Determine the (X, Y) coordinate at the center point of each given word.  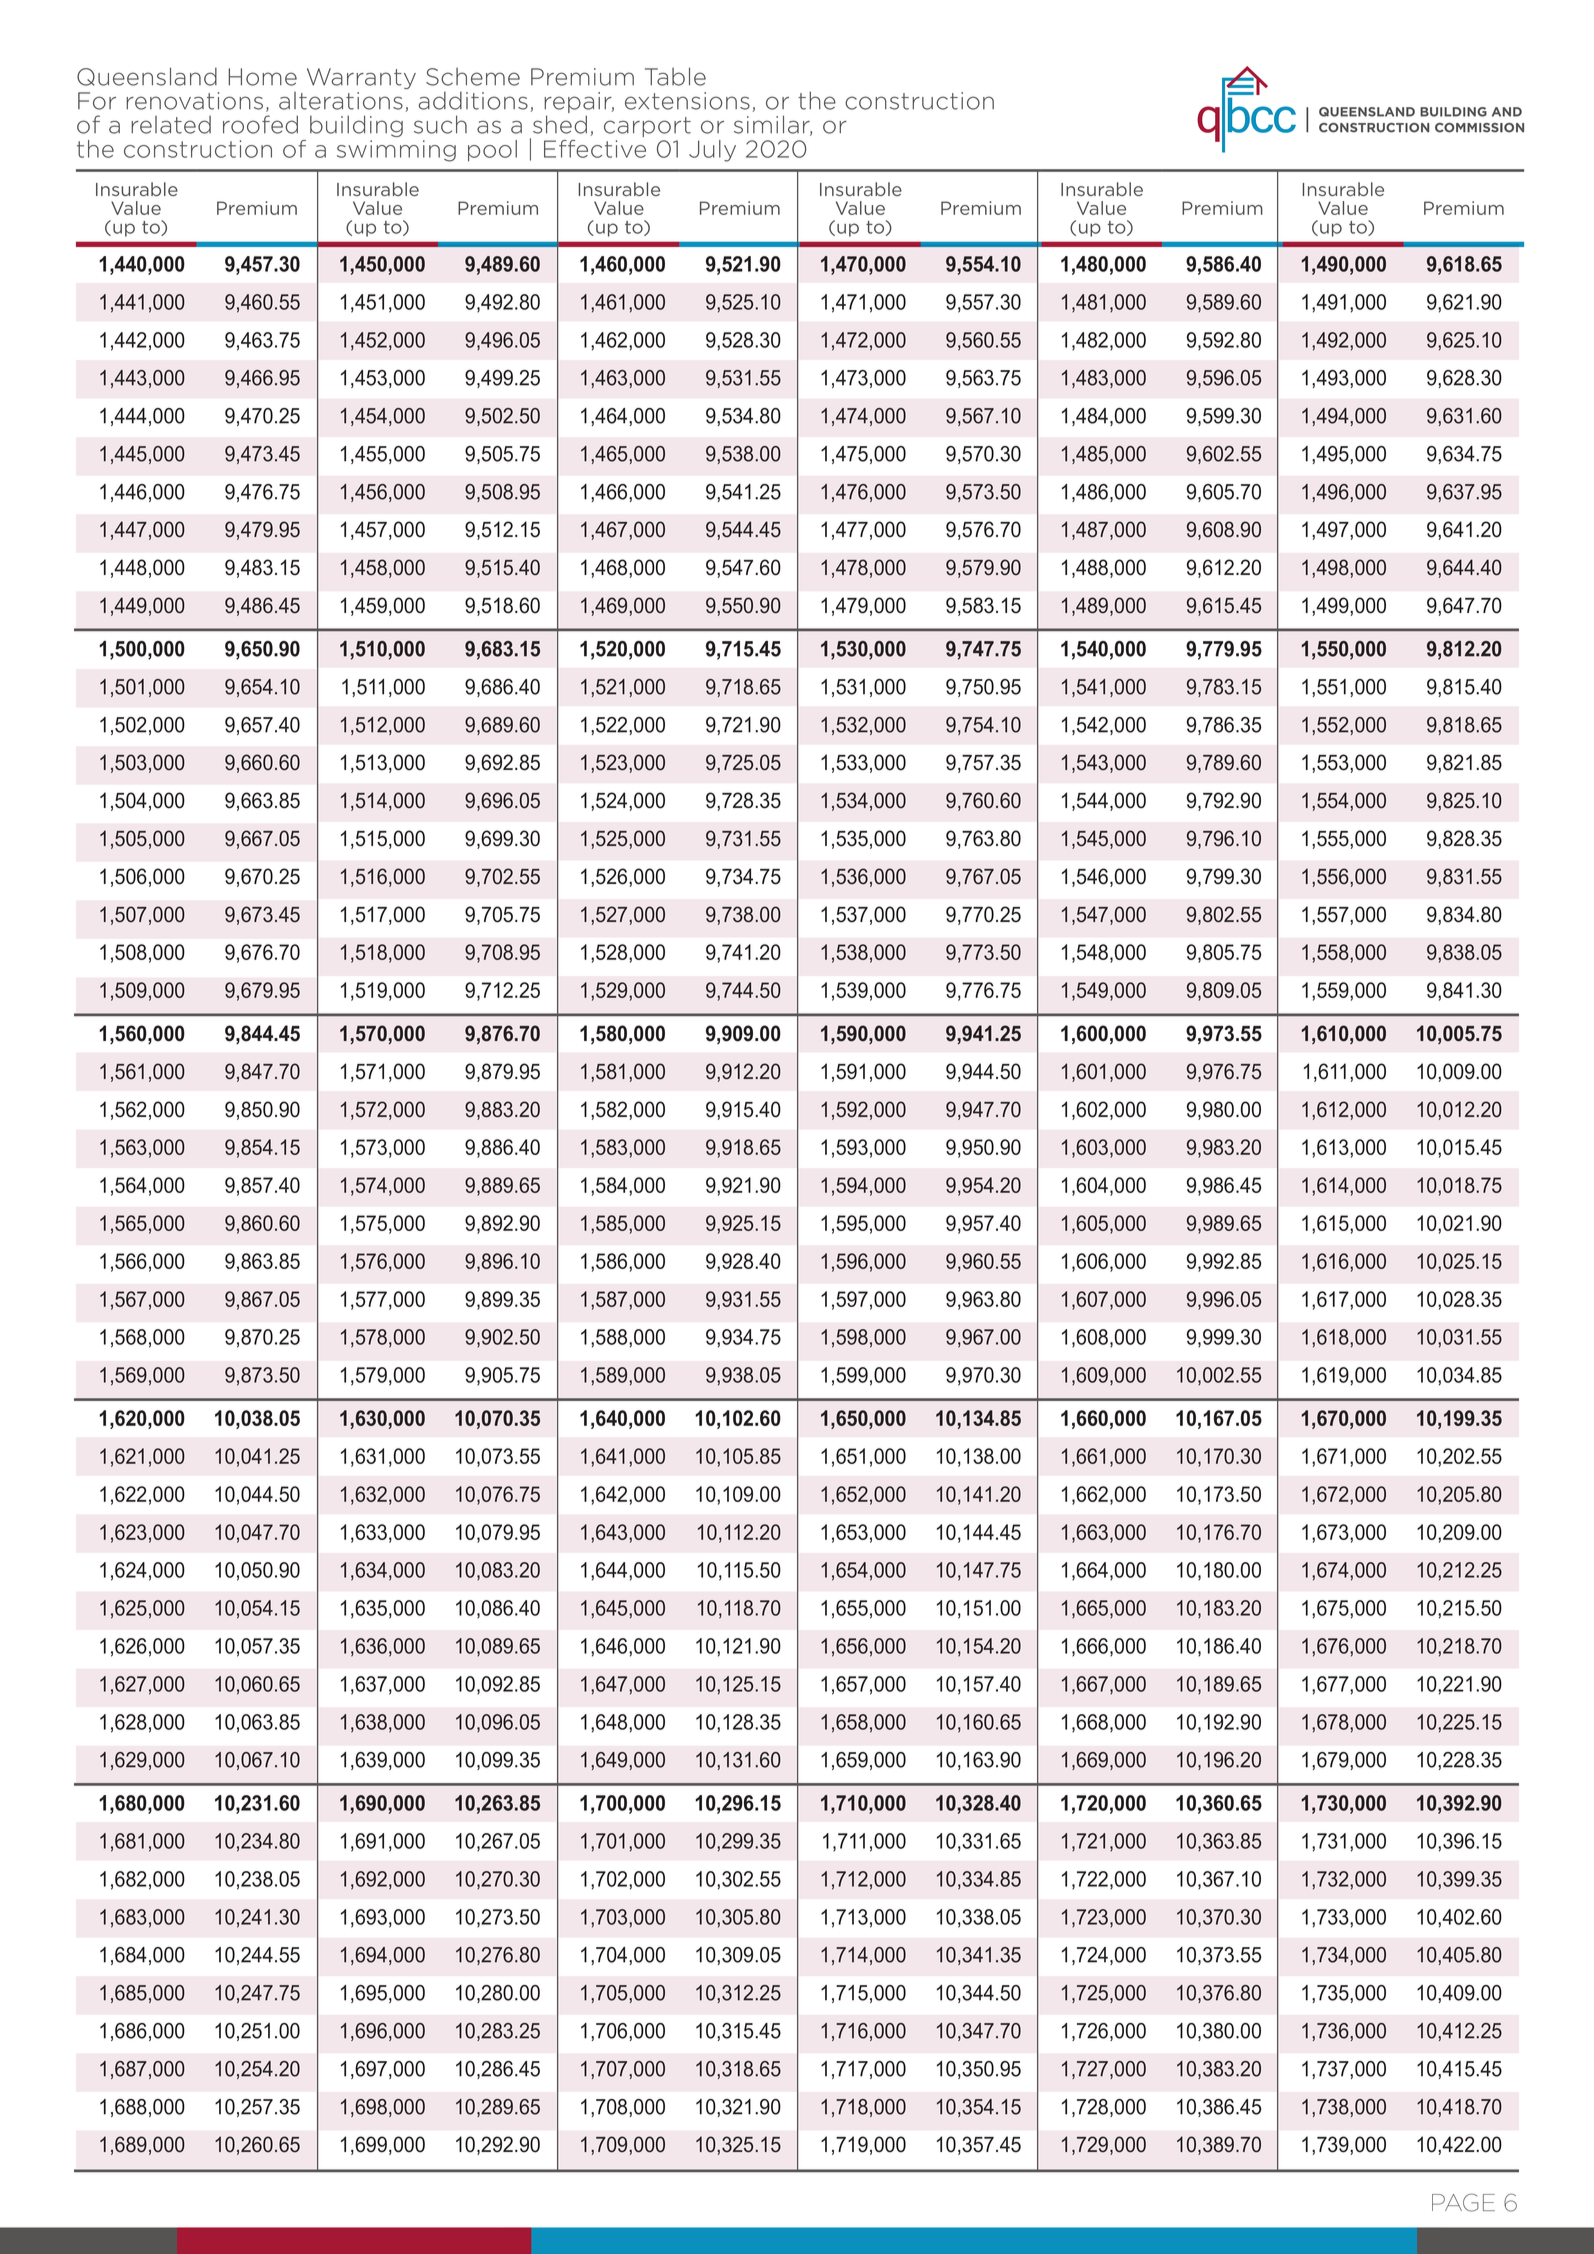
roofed (260, 124)
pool (492, 151)
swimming (396, 151)
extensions (687, 101)
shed (560, 124)
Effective (595, 149)
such (440, 124)
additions (473, 101)
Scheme (473, 77)
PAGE (1463, 2202)
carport (647, 127)
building (356, 126)
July (712, 151)
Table (675, 76)
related (171, 125)
